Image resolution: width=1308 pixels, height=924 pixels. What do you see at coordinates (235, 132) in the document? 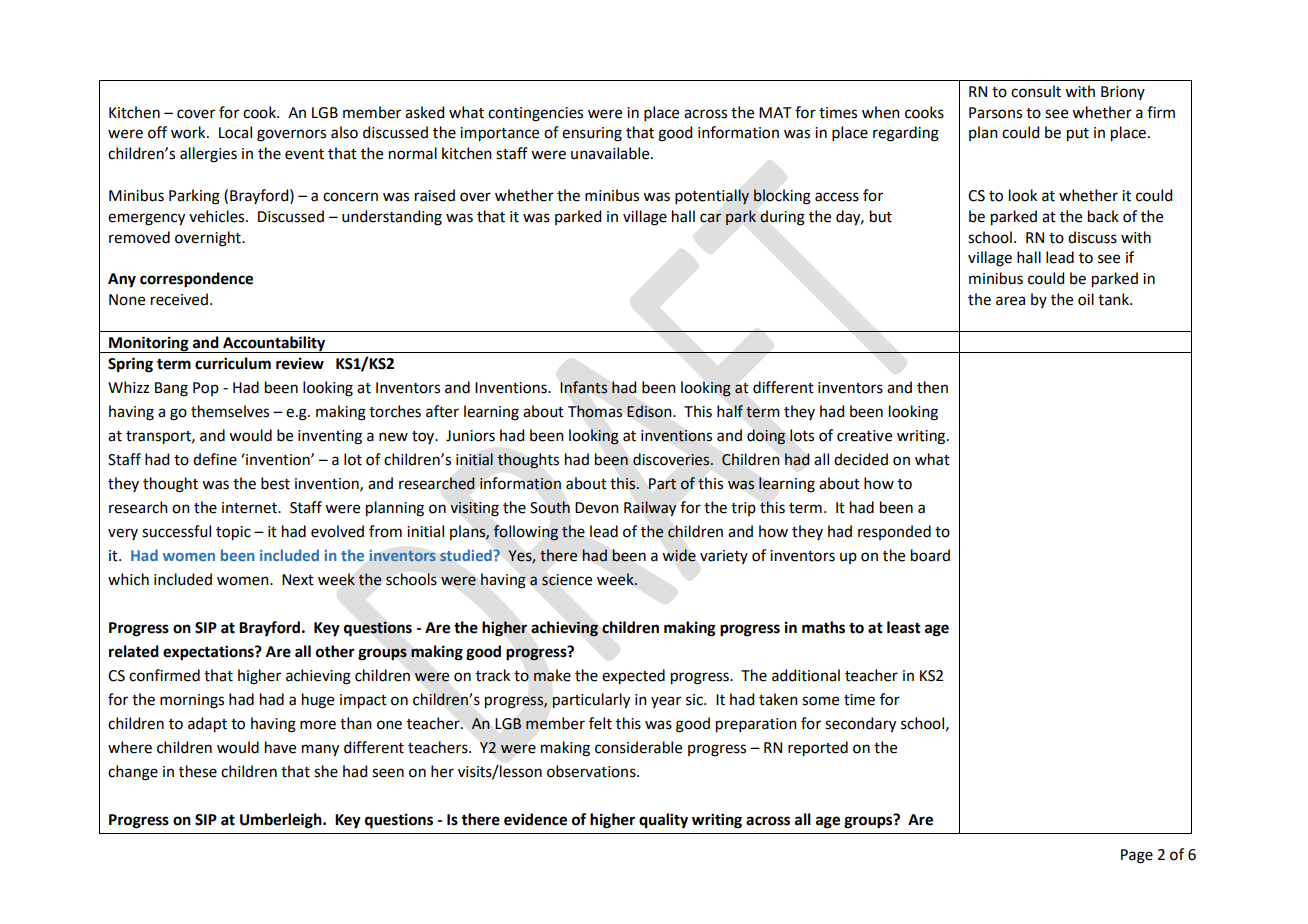
I see `Local` at bounding box center [235, 132].
